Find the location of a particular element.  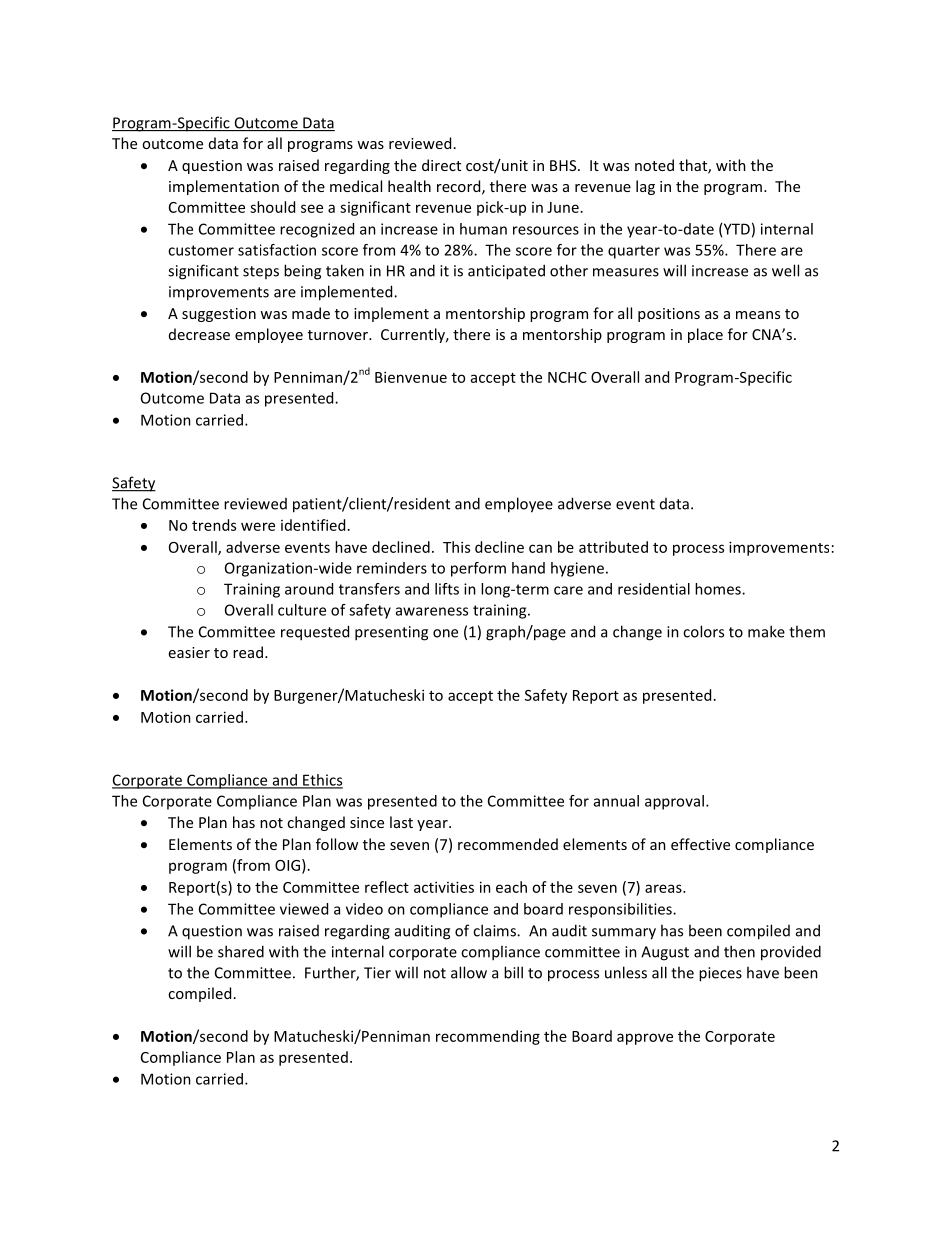

Ethics is located at coordinates (322, 781).
